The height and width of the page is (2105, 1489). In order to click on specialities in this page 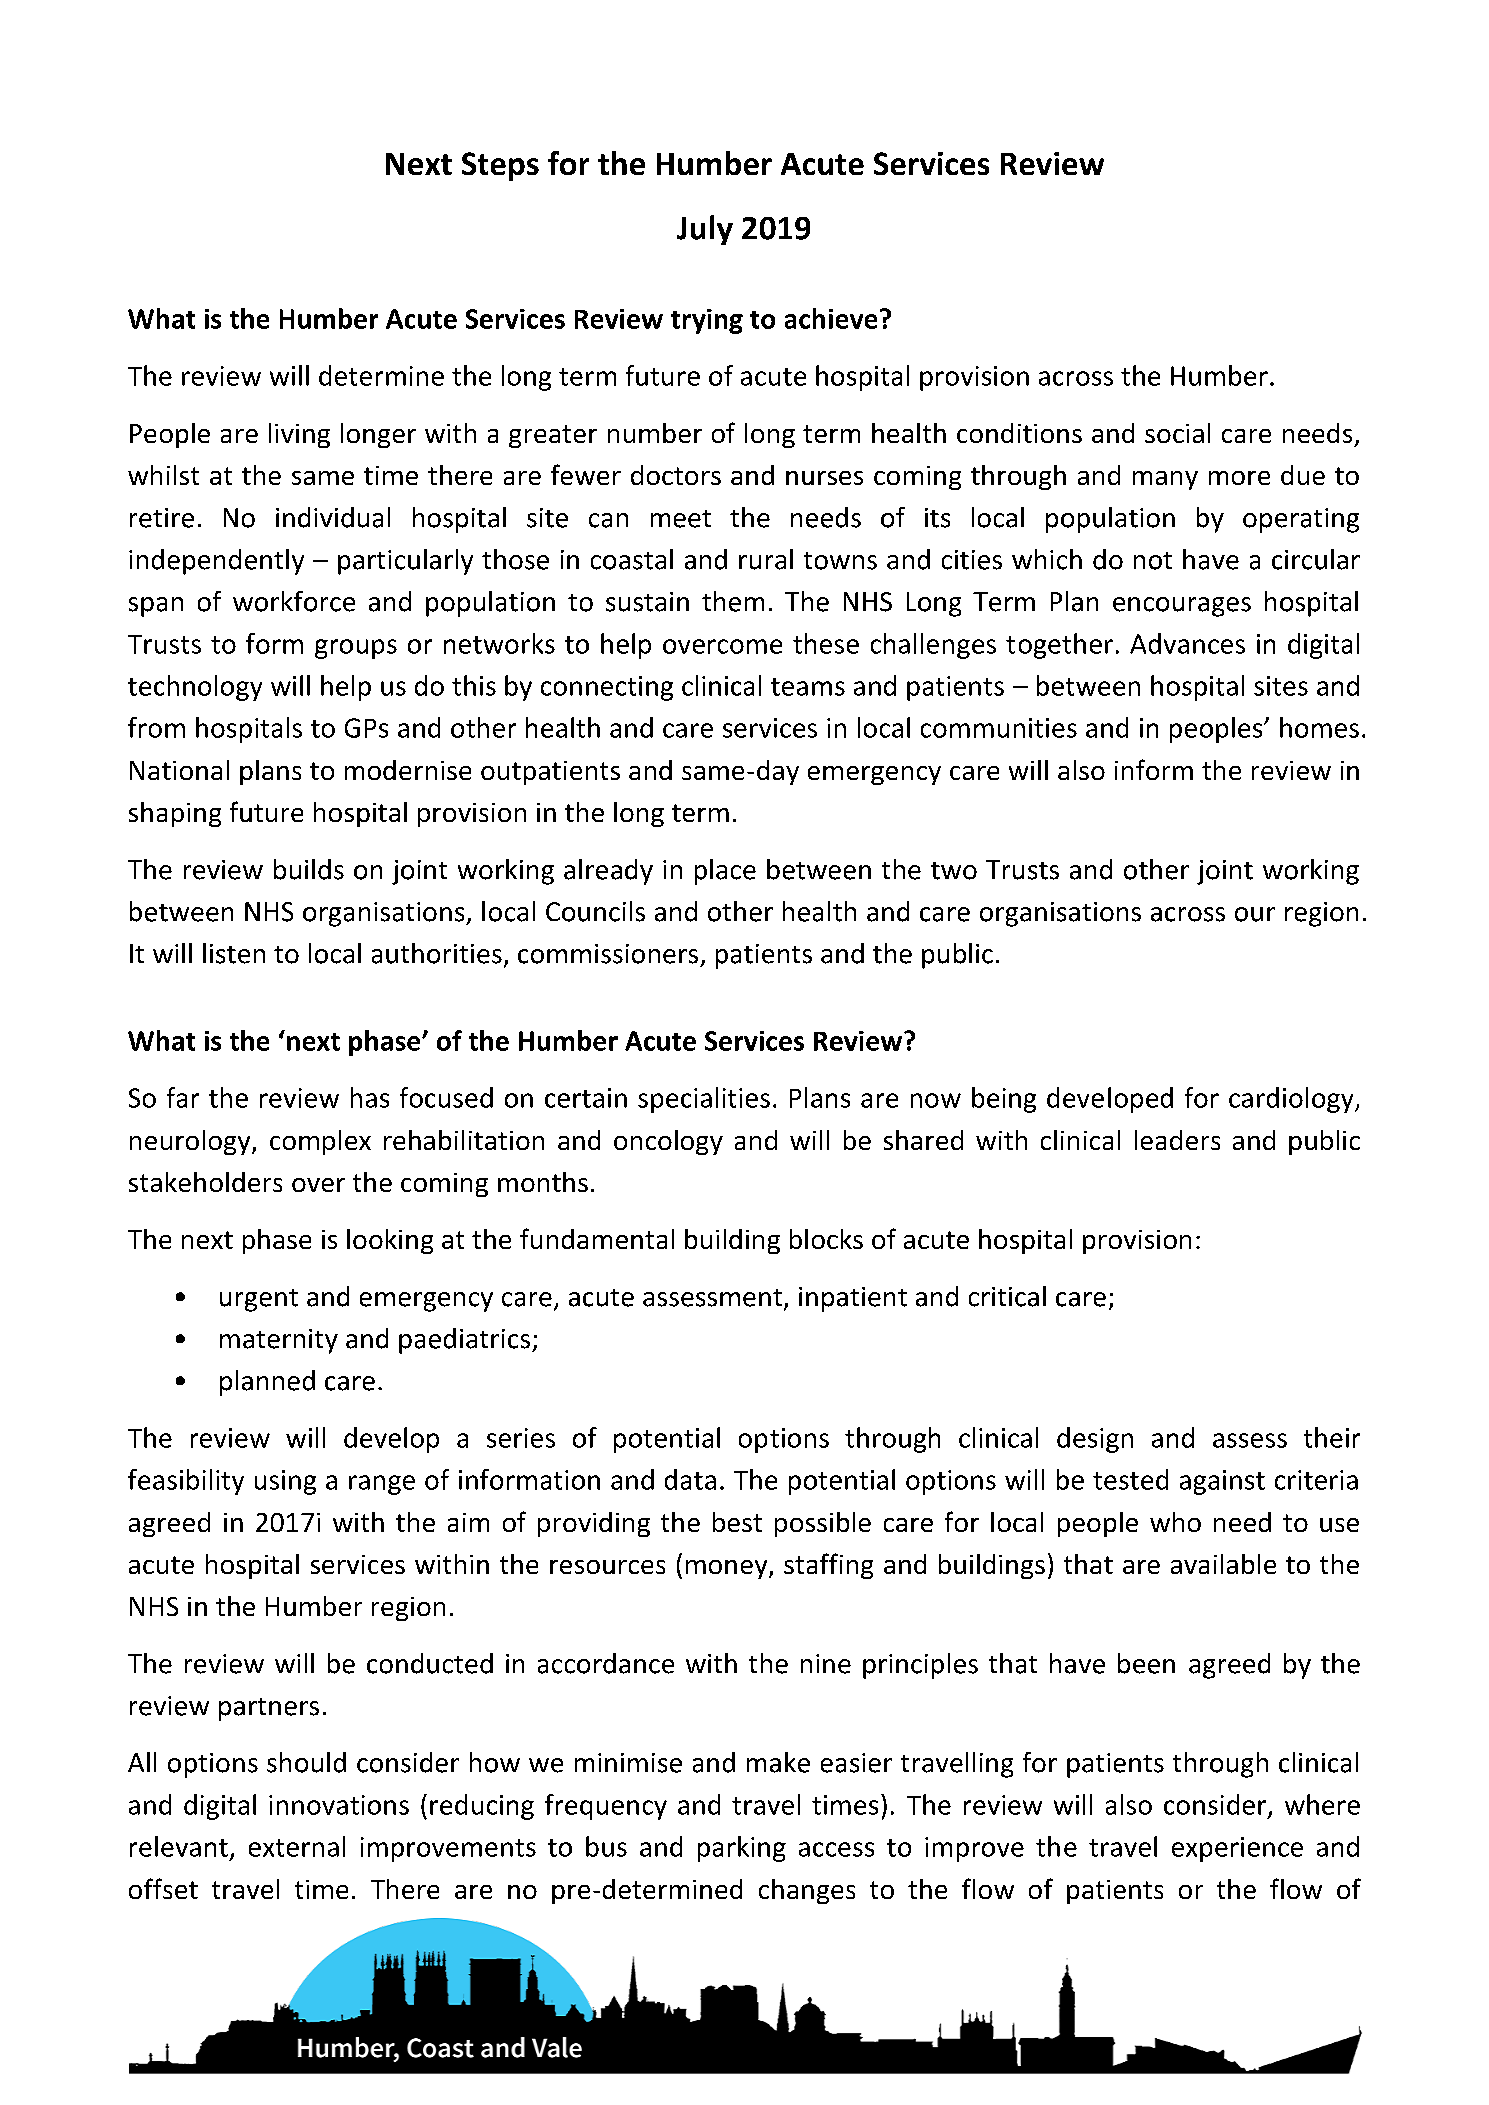, I will do `click(704, 1100)`.
